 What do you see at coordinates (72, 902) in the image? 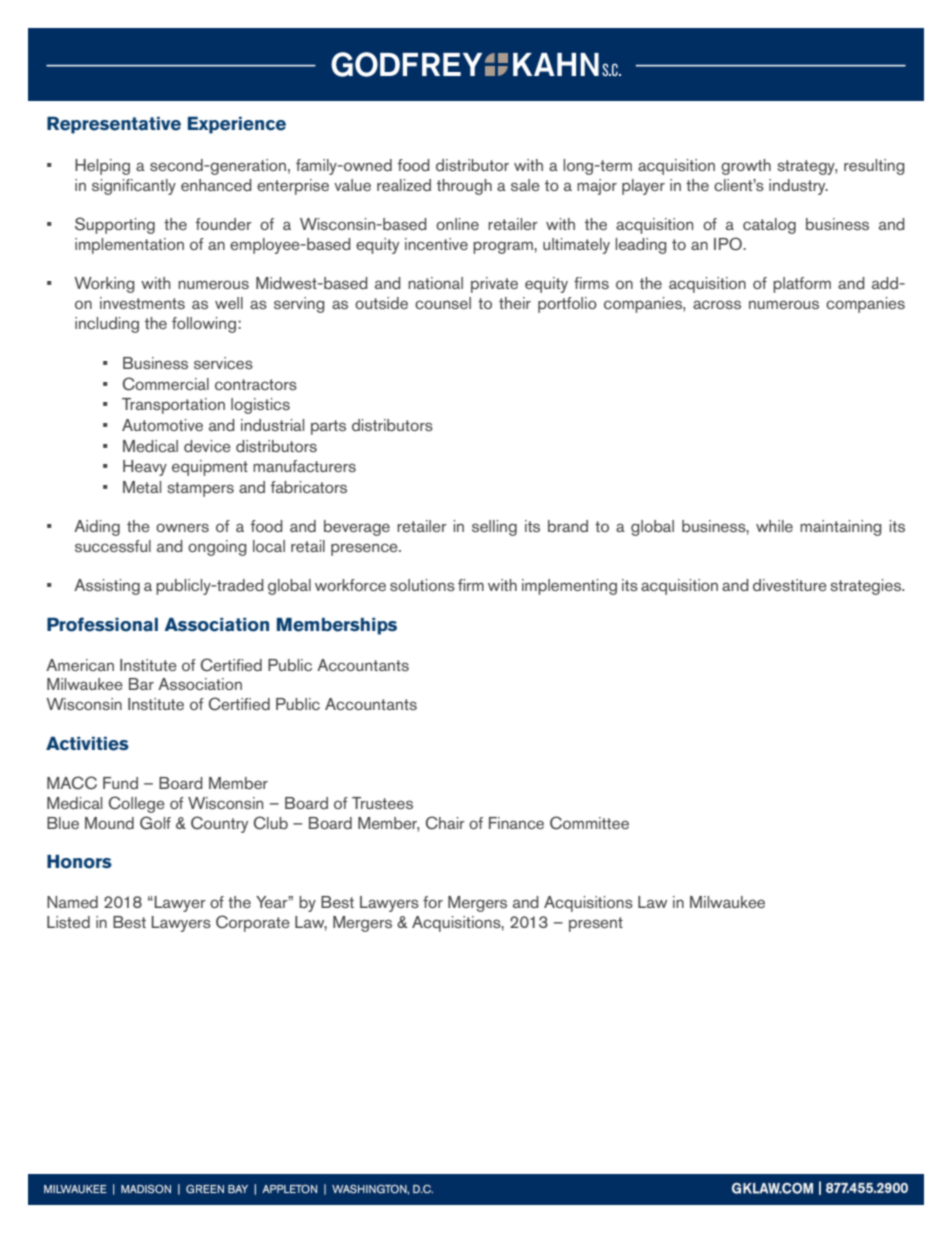
I see `Named` at bounding box center [72, 902].
